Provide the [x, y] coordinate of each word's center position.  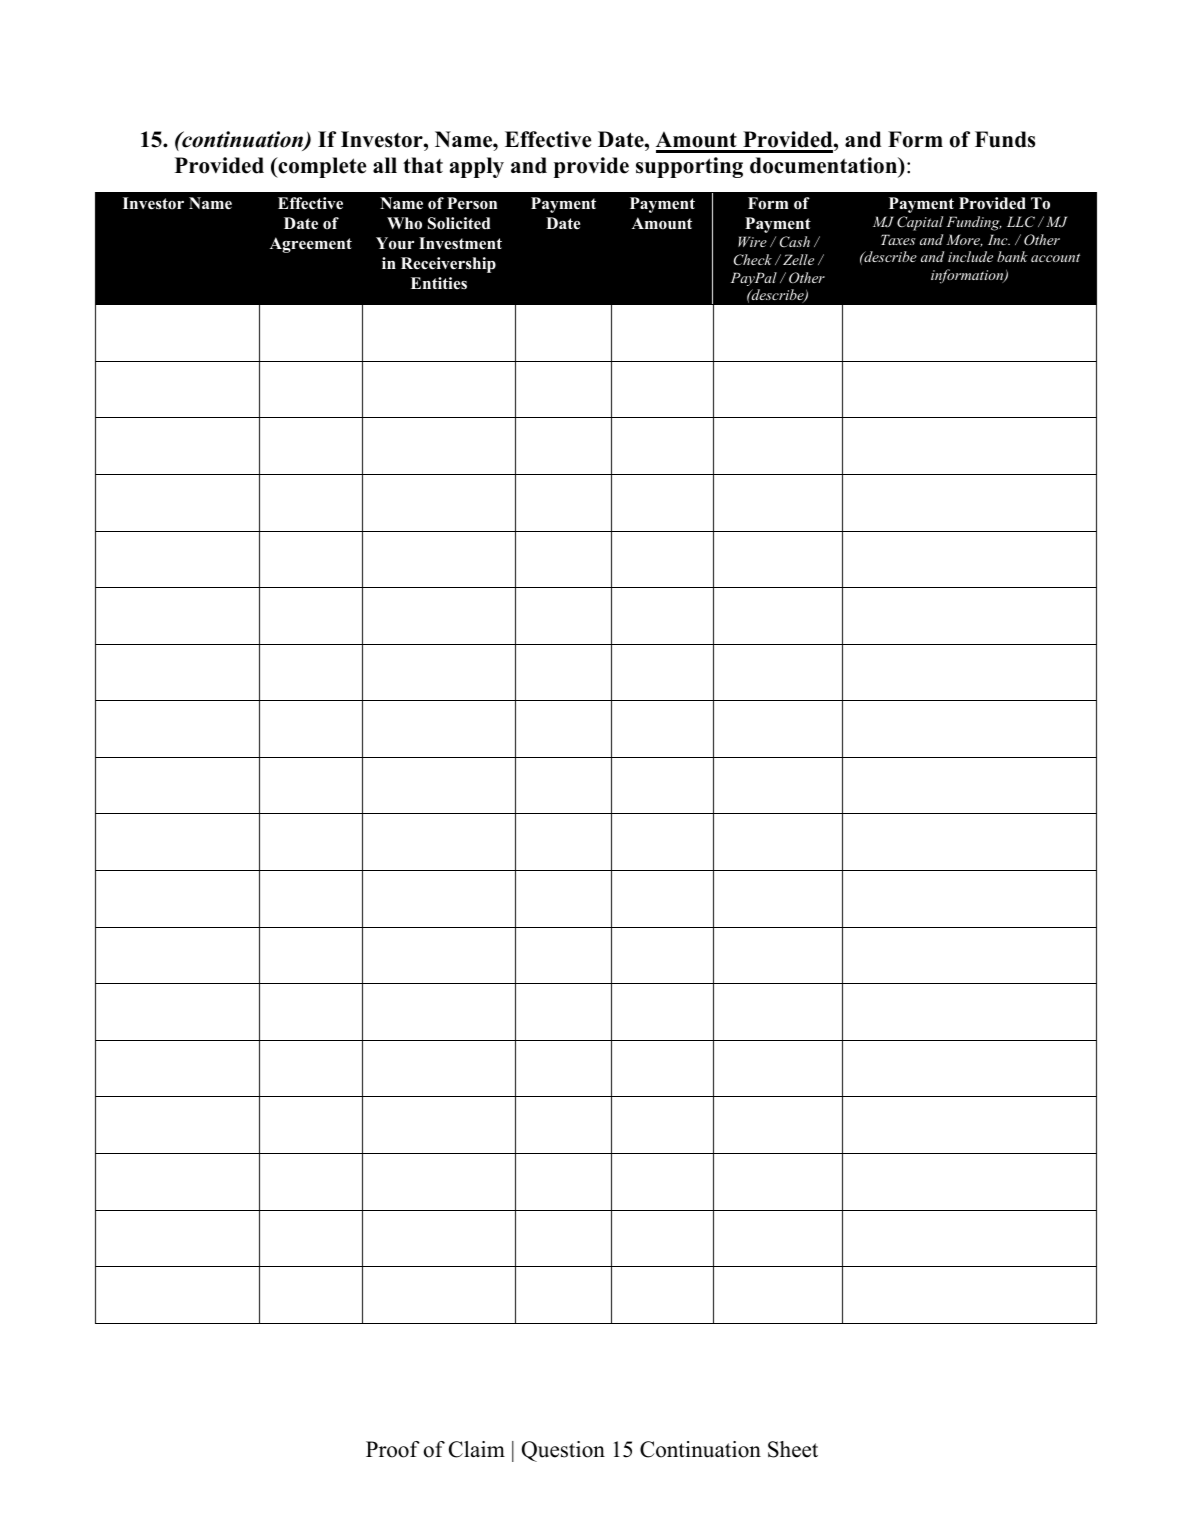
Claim [477, 1449]
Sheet [793, 1449]
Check [753, 259]
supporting [689, 167]
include [970, 256]
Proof [393, 1449]
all [385, 165]
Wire [752, 241]
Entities [439, 283]
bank [1012, 256]
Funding [974, 223]
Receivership [448, 265]
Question [563, 1451]
